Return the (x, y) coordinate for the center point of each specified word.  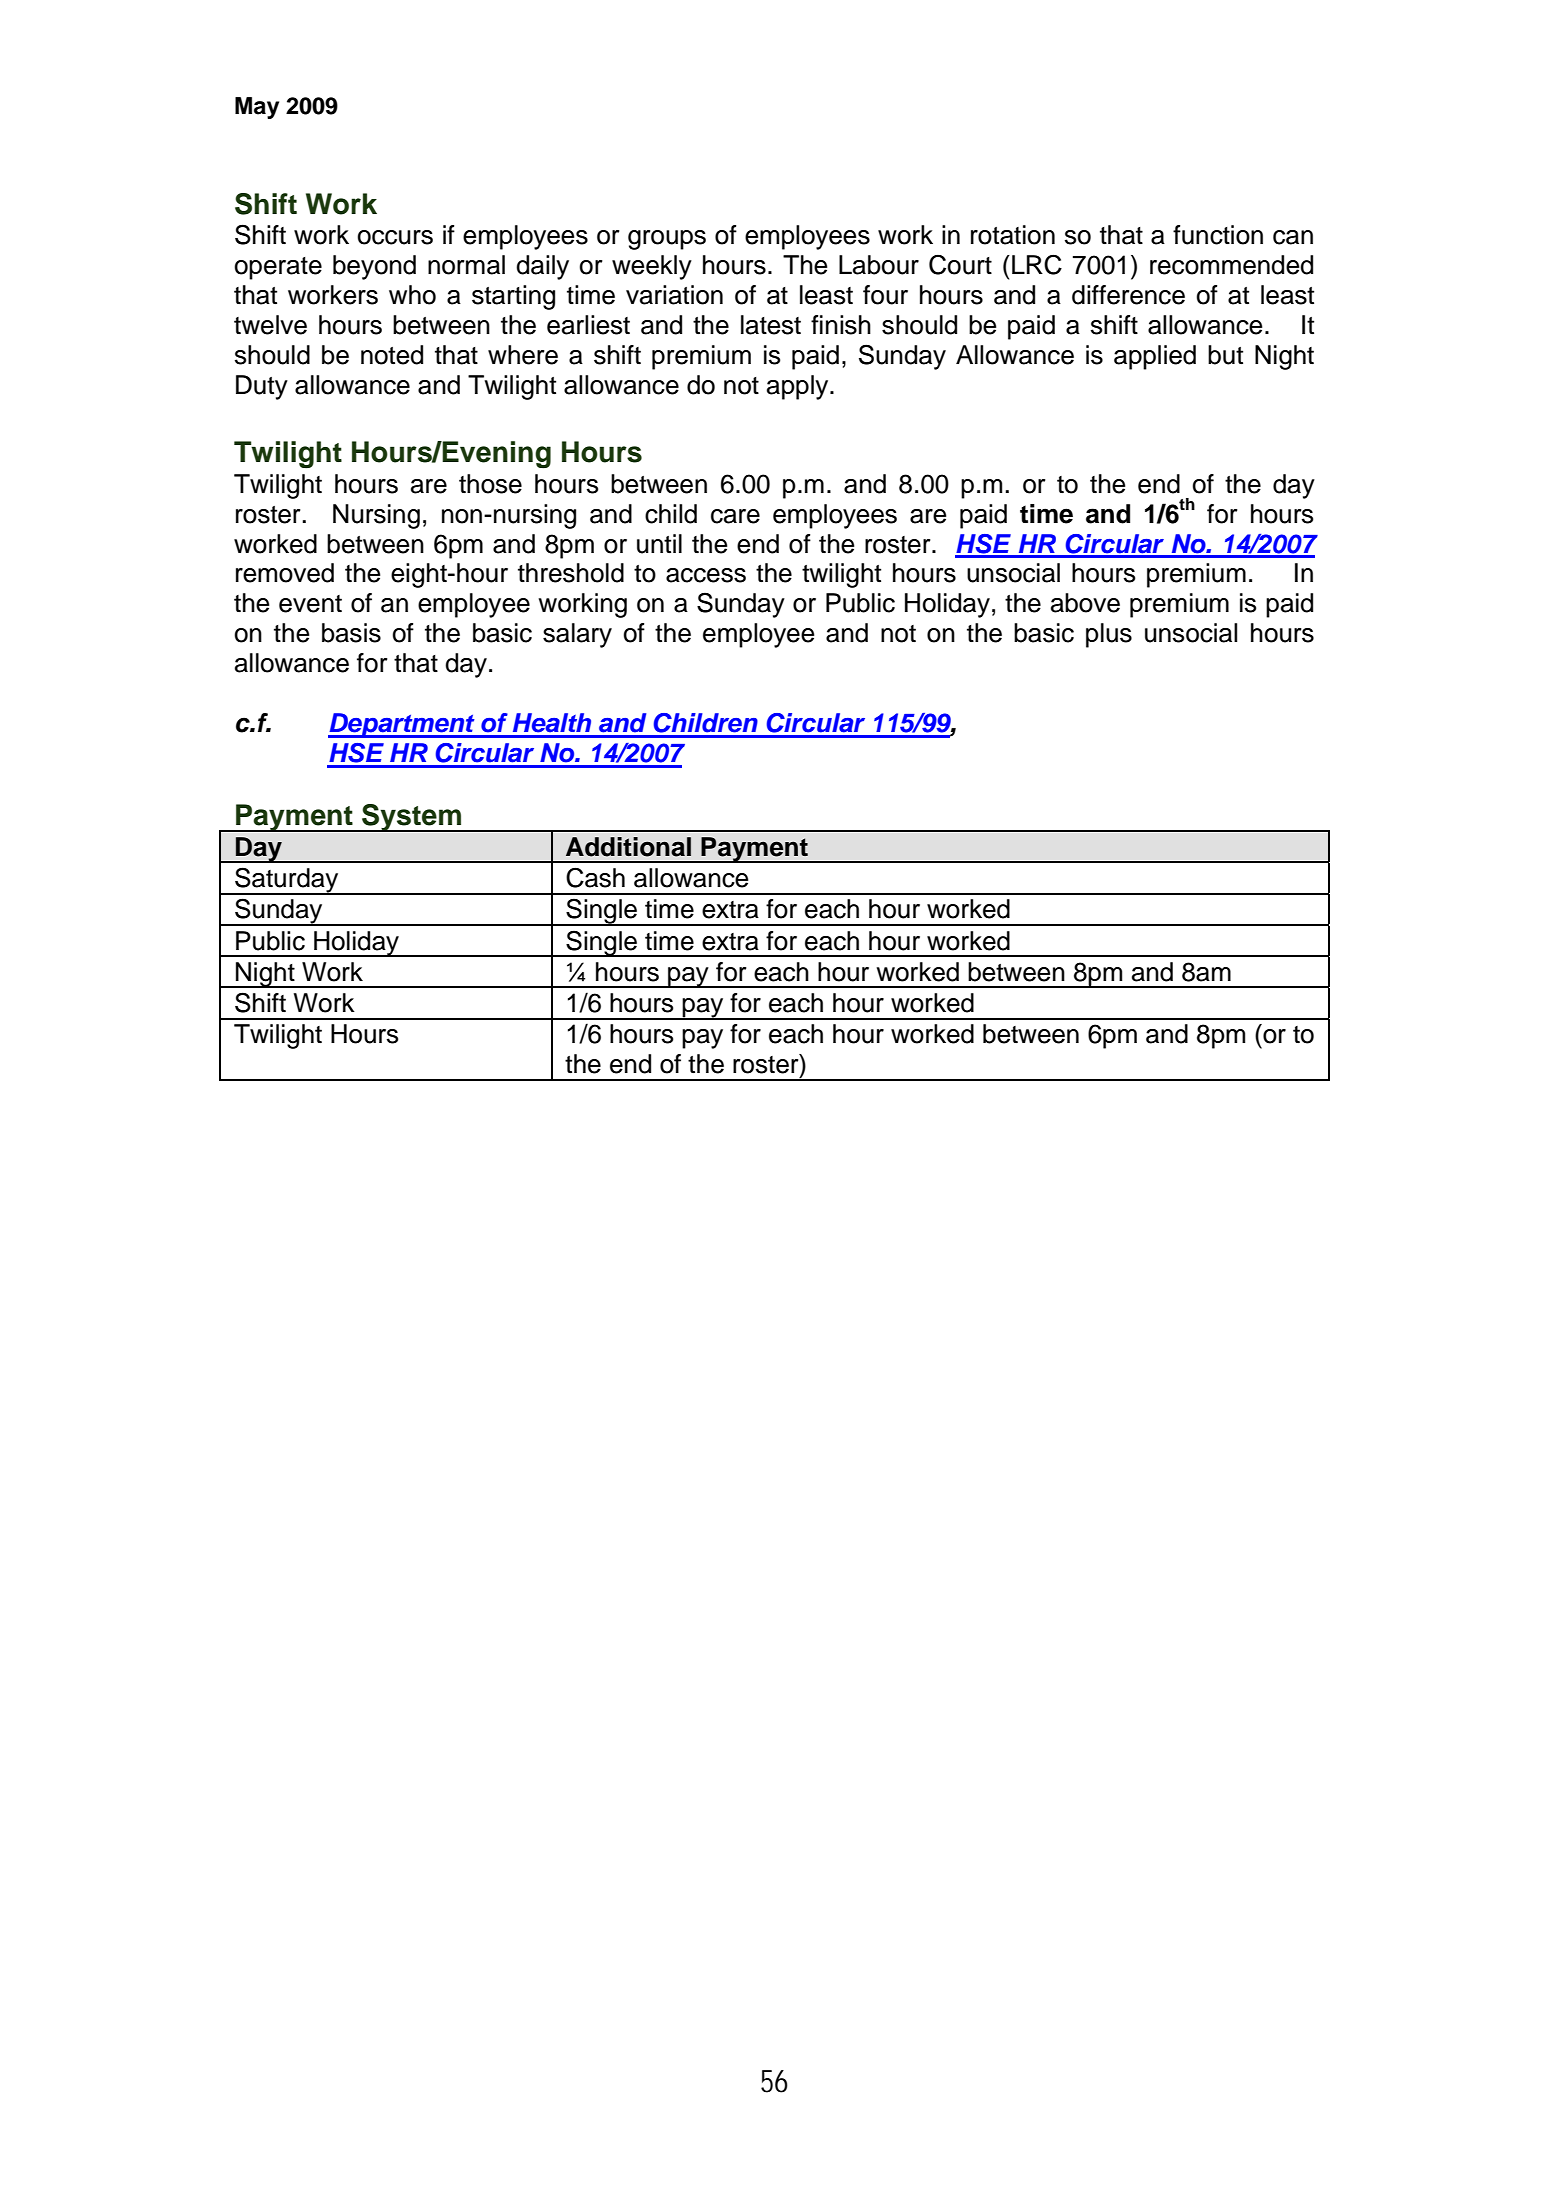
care (735, 516)
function (1218, 235)
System (412, 818)
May (257, 108)
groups (667, 240)
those (490, 484)
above (1085, 603)
